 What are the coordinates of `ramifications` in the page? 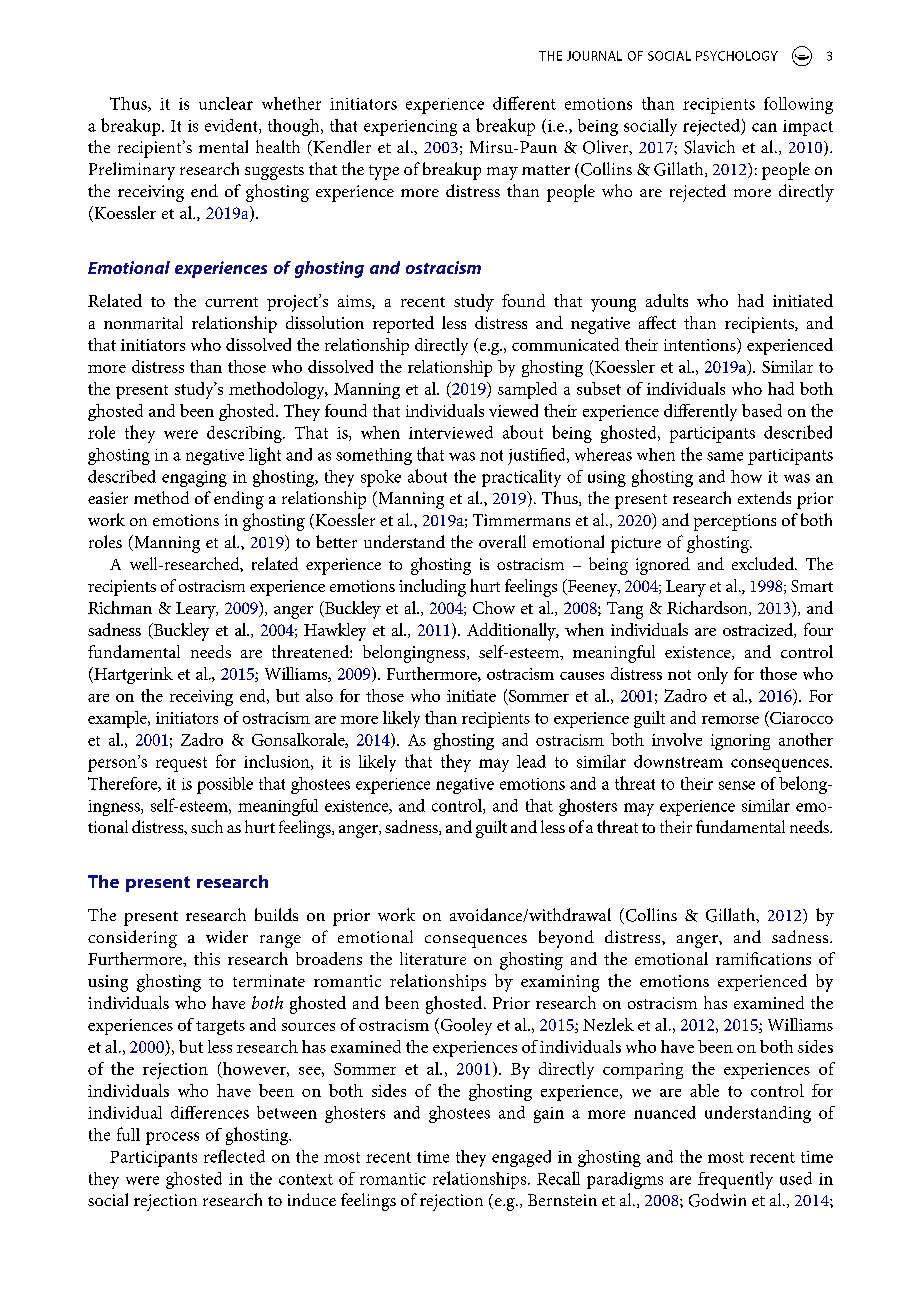 It's located at (763, 958).
